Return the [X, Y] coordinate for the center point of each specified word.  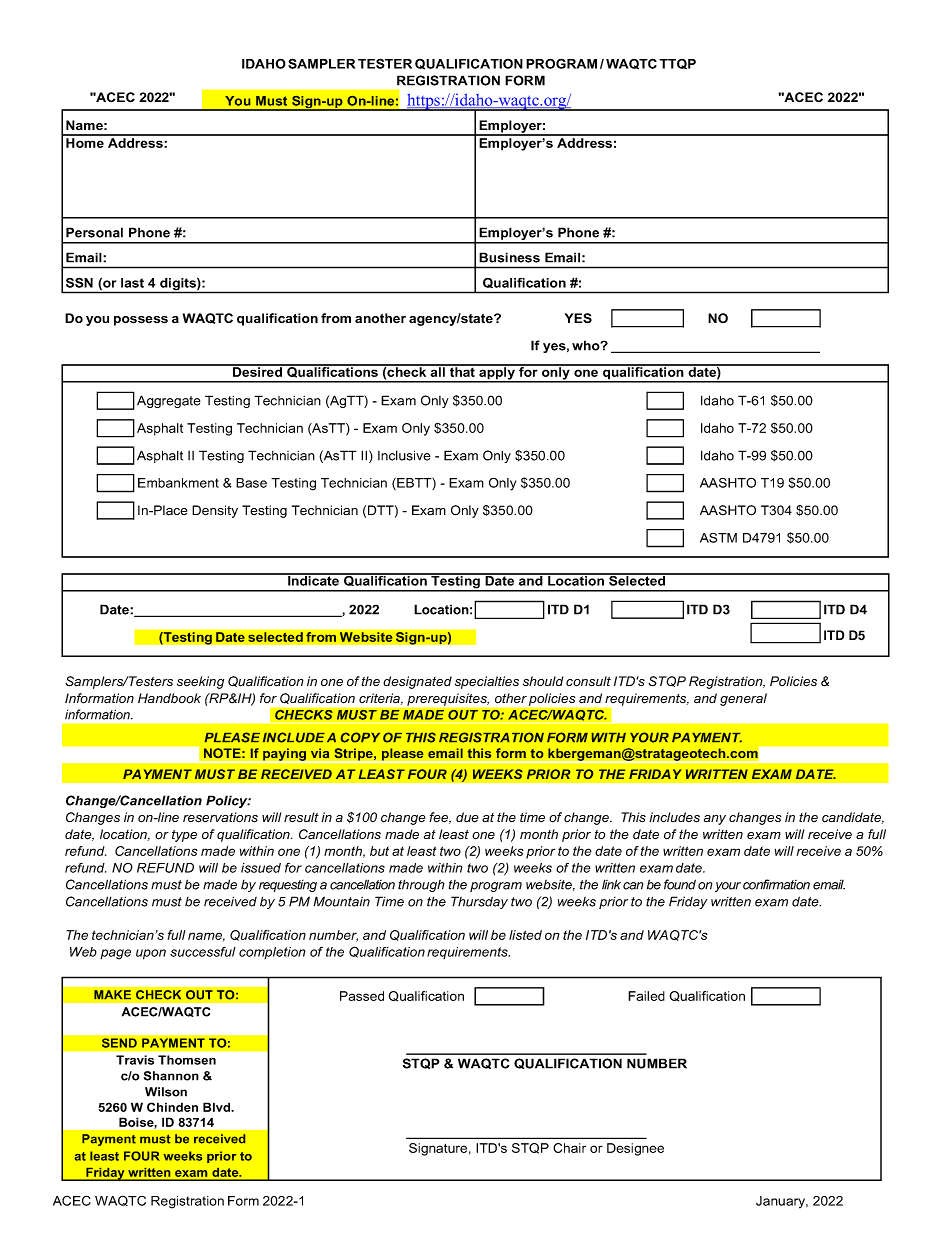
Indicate [313, 580]
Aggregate [169, 401]
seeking [200, 682]
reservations [220, 817]
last [132, 283]
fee [440, 818]
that [462, 371]
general [743, 699]
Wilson [166, 1092]
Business [509, 257]
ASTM [718, 538]
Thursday [479, 902]
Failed [646, 996]
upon [151, 954]
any [715, 820]
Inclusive [404, 455]
